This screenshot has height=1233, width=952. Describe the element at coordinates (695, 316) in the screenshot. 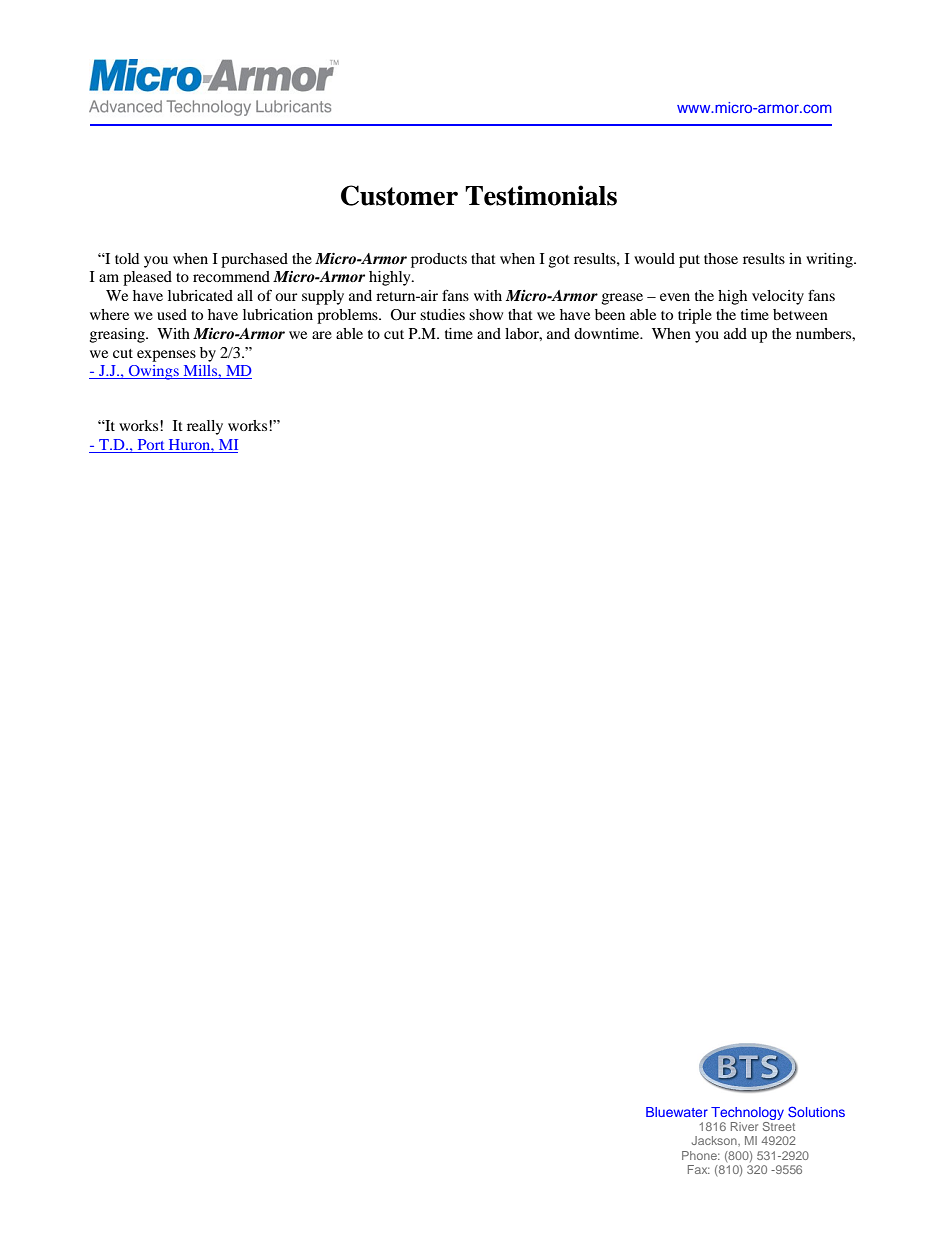

I see `triple` at that location.
